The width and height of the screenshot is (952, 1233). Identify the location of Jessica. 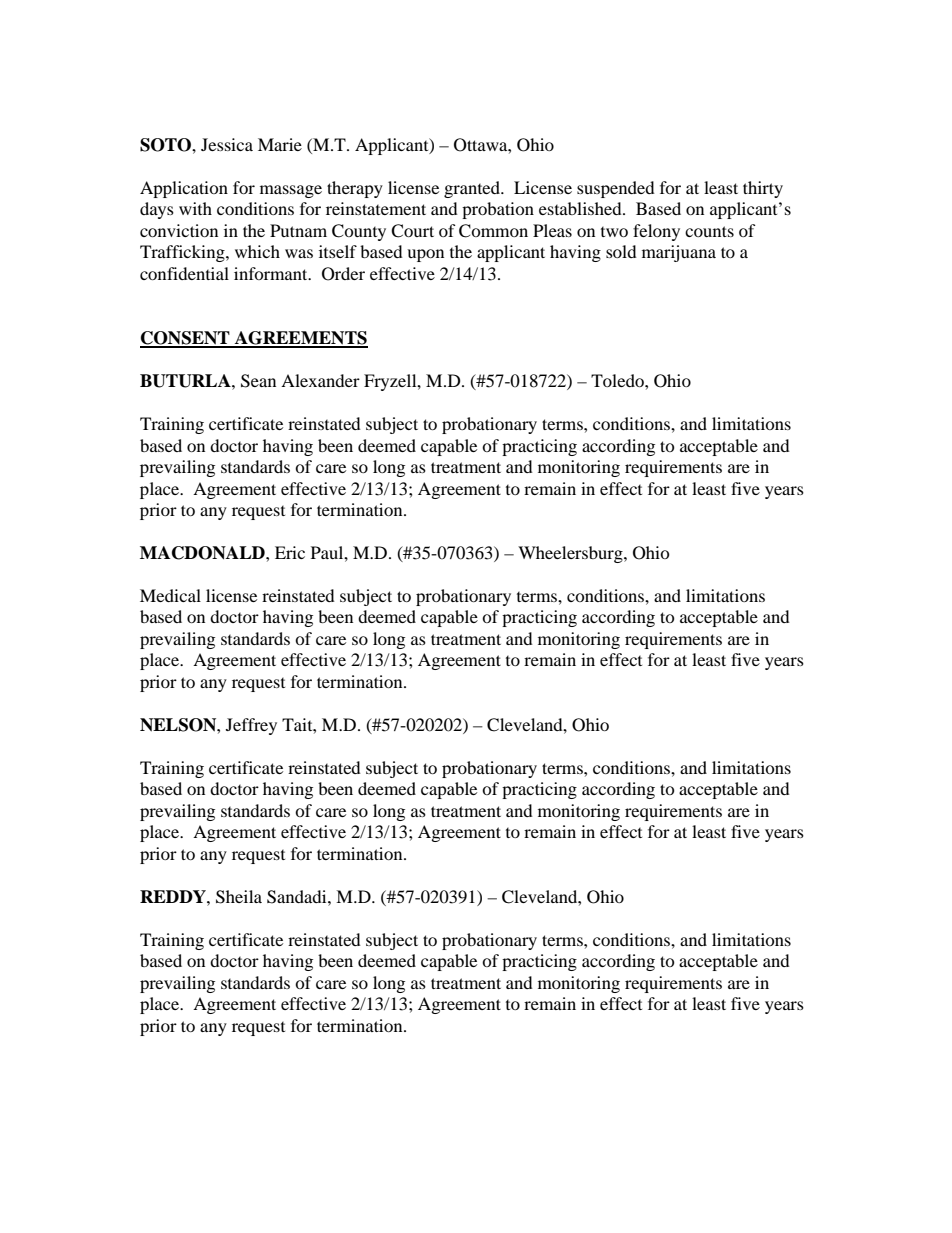
(227, 144).
